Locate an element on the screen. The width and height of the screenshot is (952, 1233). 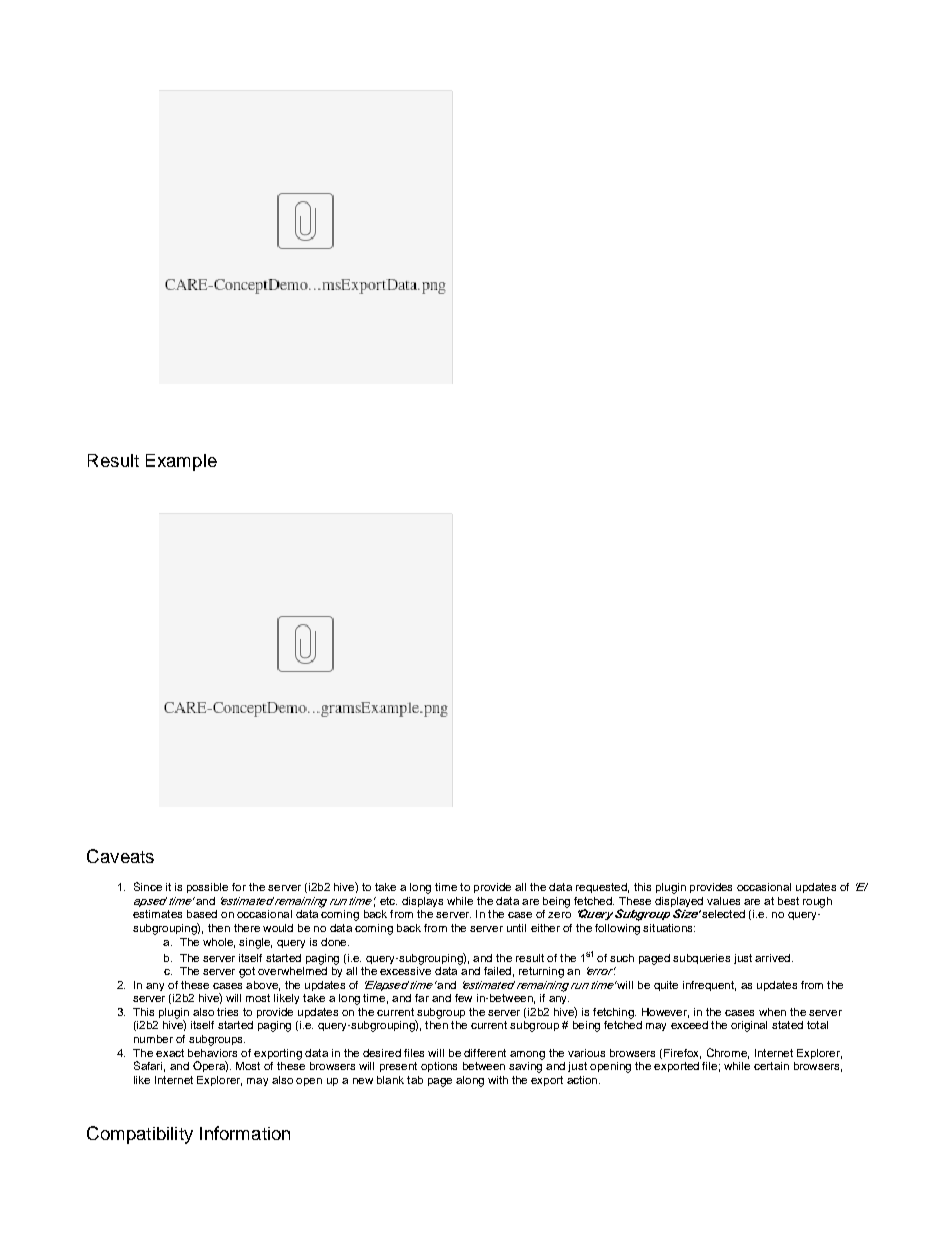
best is located at coordinates (788, 901).
